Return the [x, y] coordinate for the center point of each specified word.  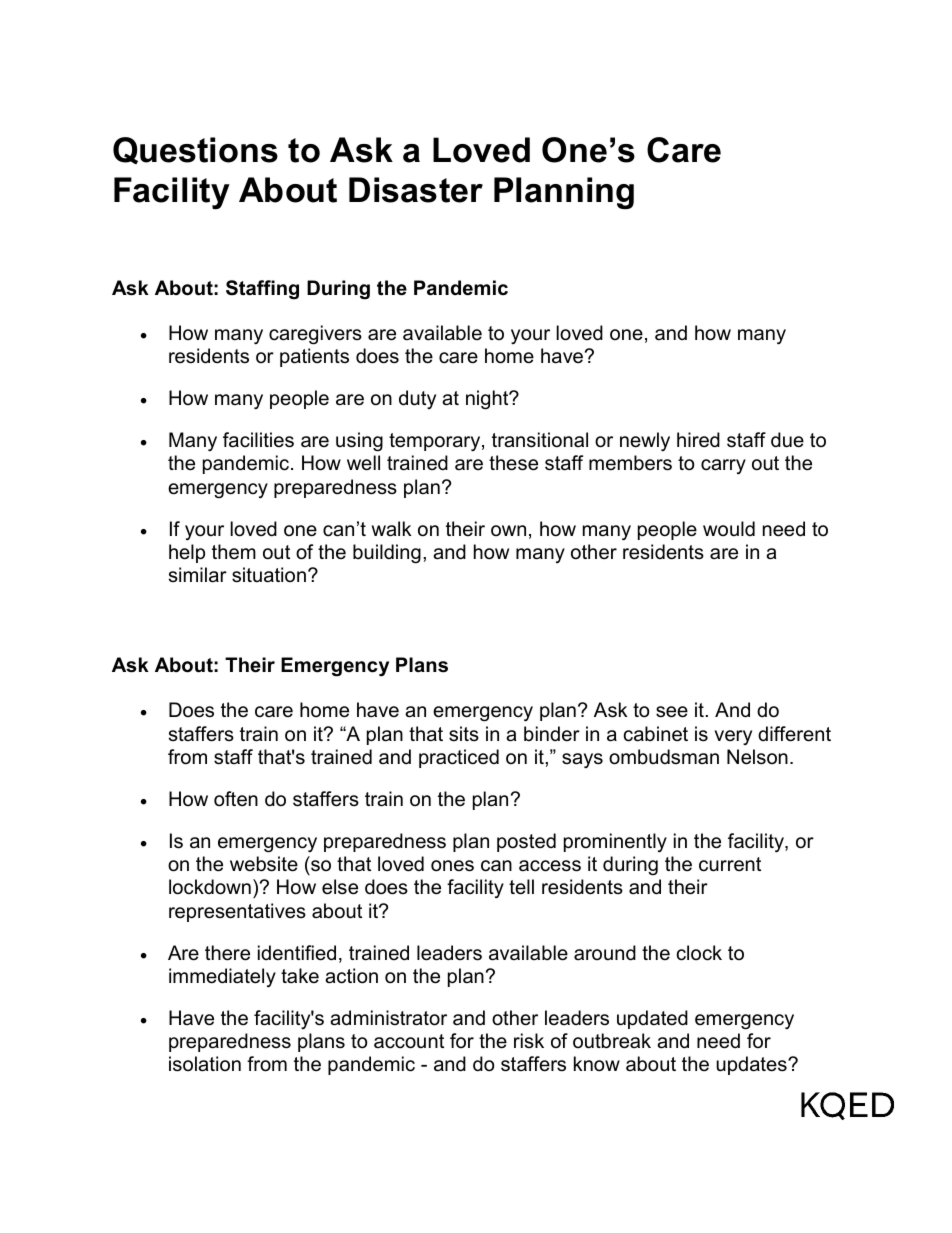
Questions [195, 150]
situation [269, 575]
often [236, 799]
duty [417, 399]
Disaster [416, 190]
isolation [205, 1064]
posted [526, 842]
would [729, 529]
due [787, 440]
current [730, 864]
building [387, 554]
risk [529, 1041]
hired [698, 440]
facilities [258, 440]
